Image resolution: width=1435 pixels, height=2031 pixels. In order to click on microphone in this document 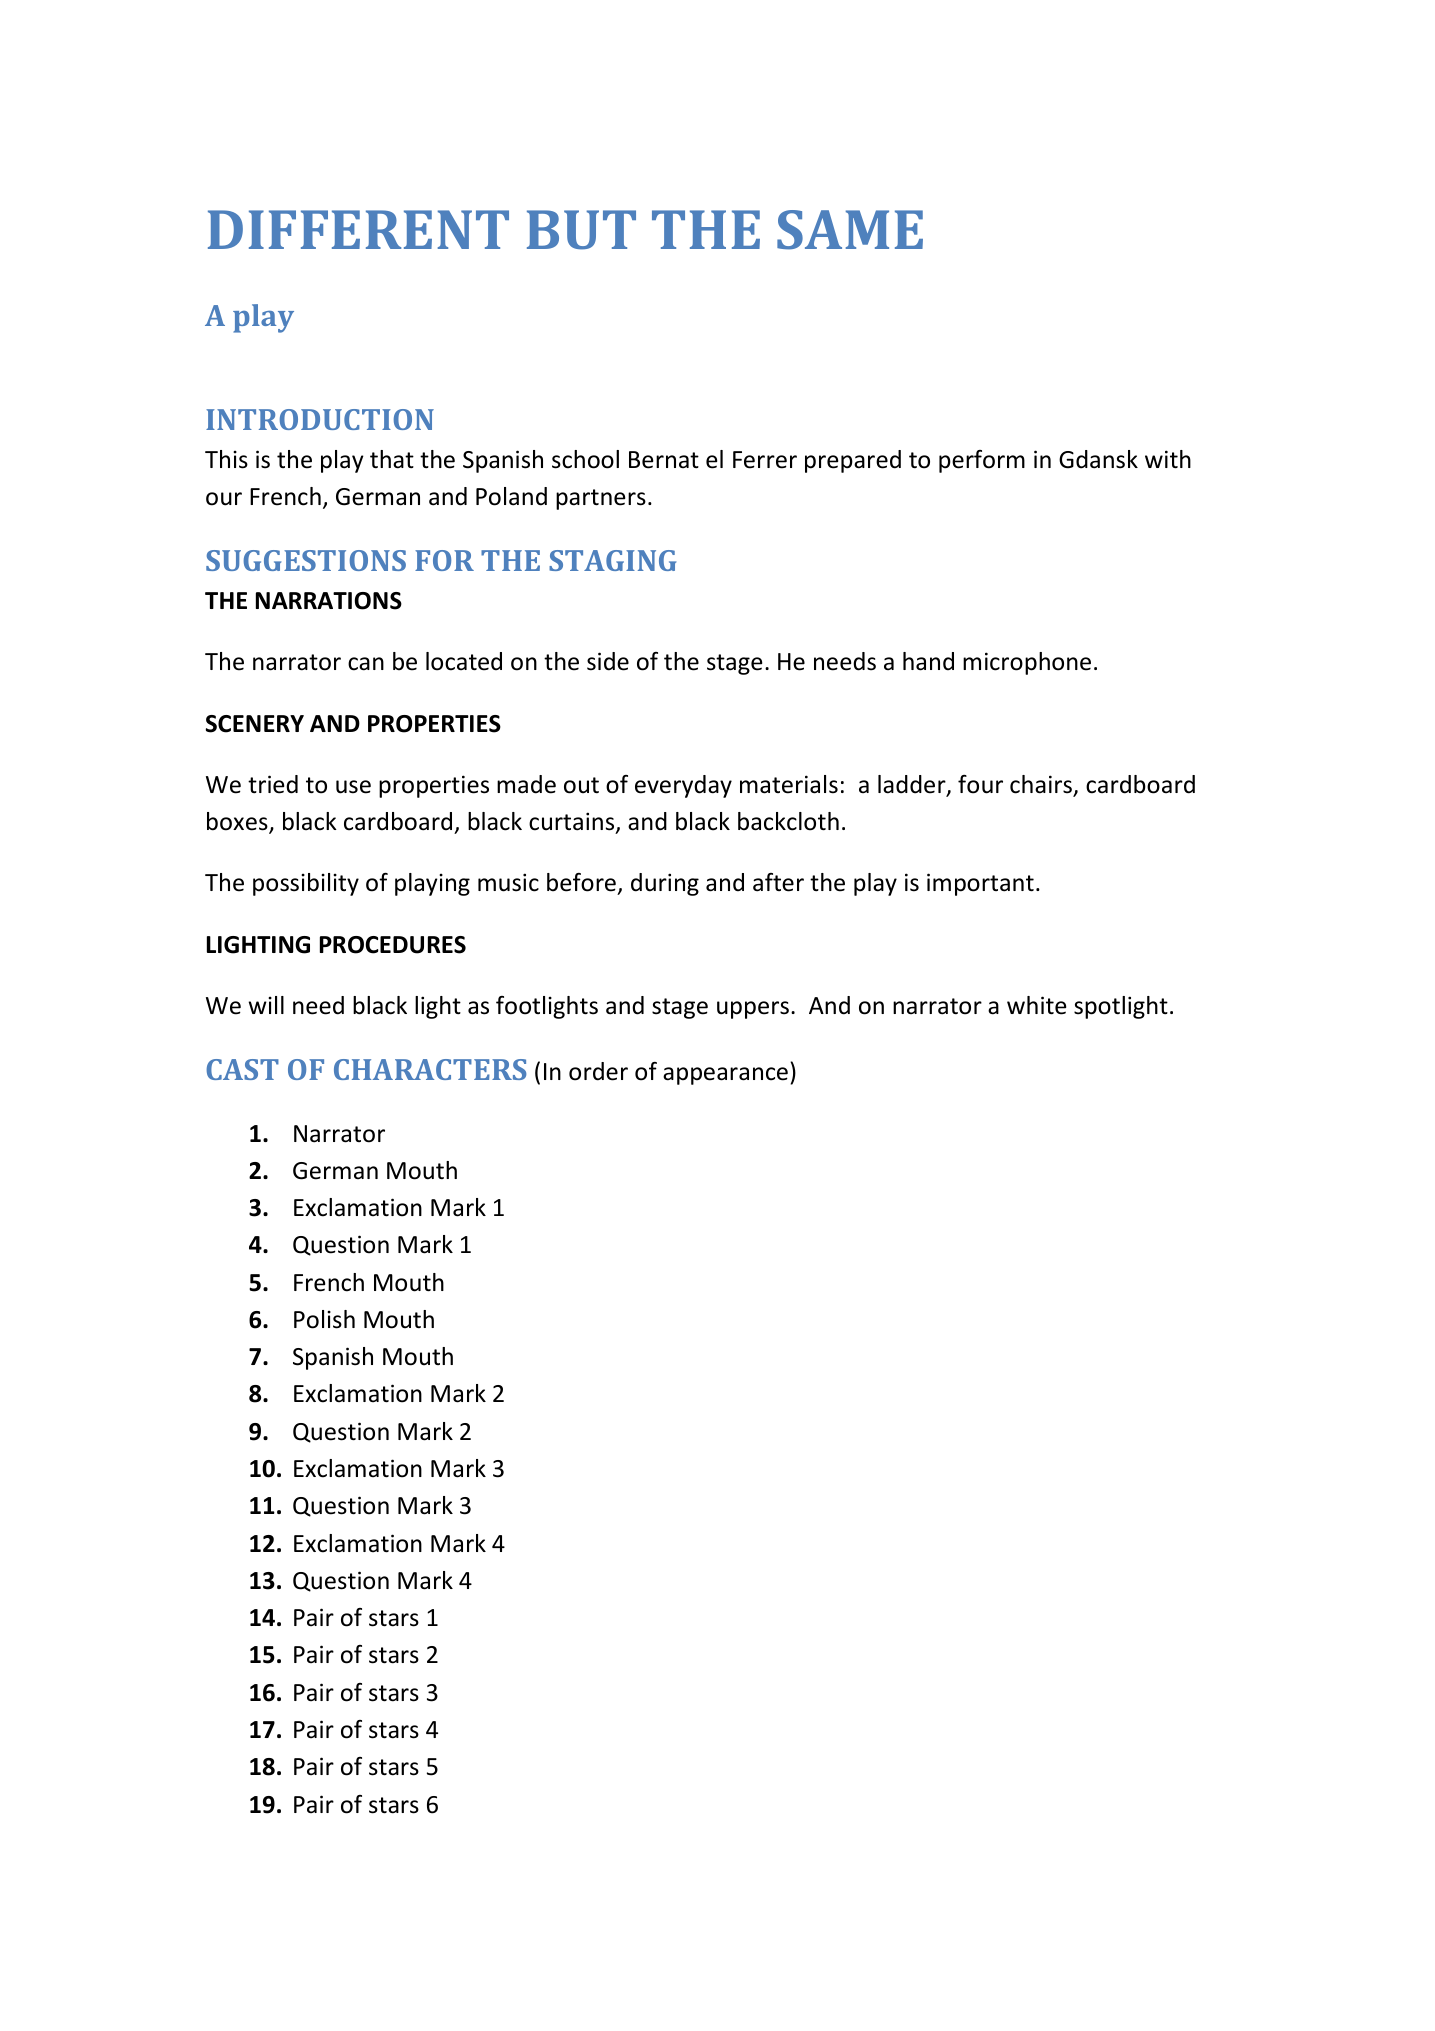, I will do `click(1027, 663)`.
